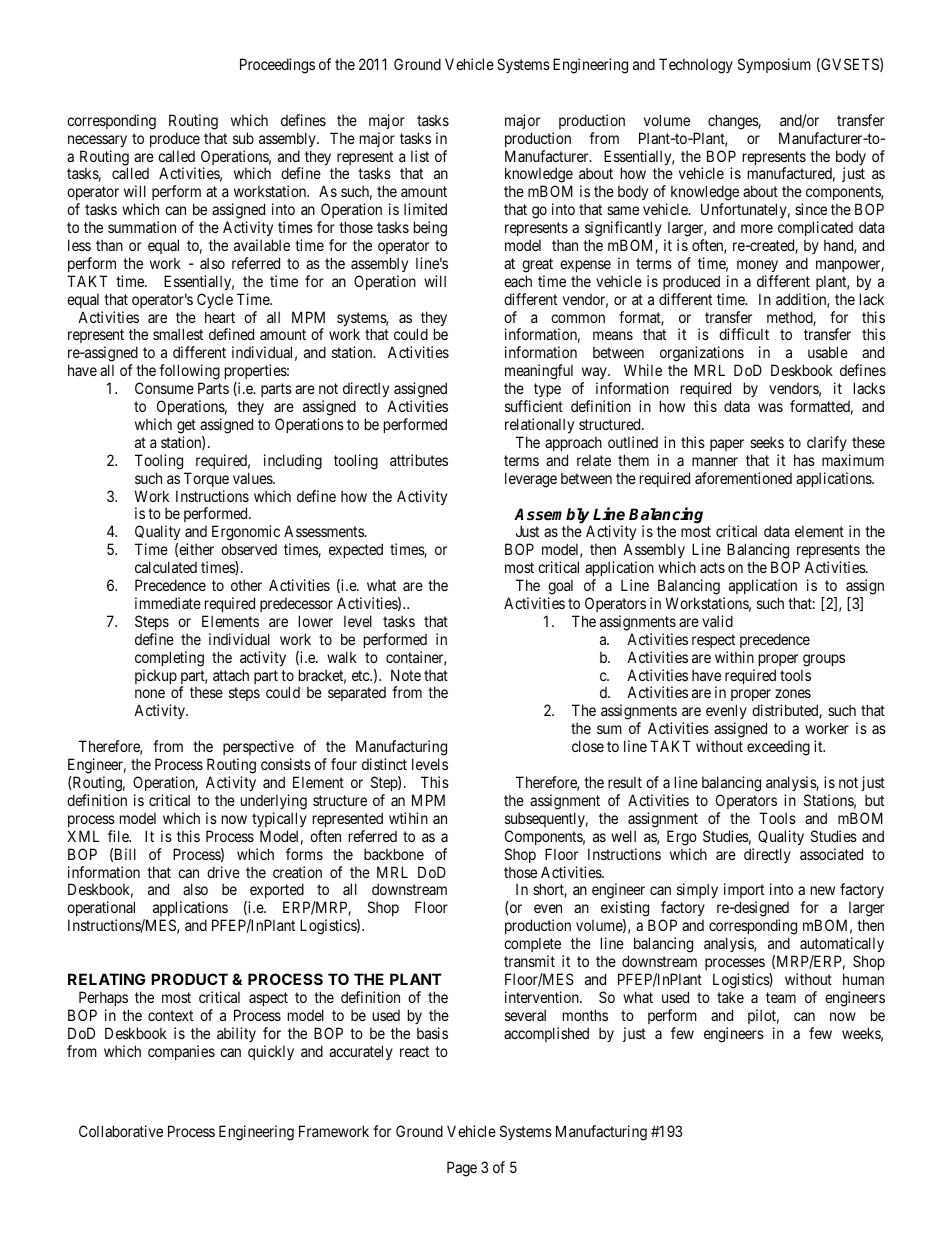  I want to click on necessary, so click(97, 141).
